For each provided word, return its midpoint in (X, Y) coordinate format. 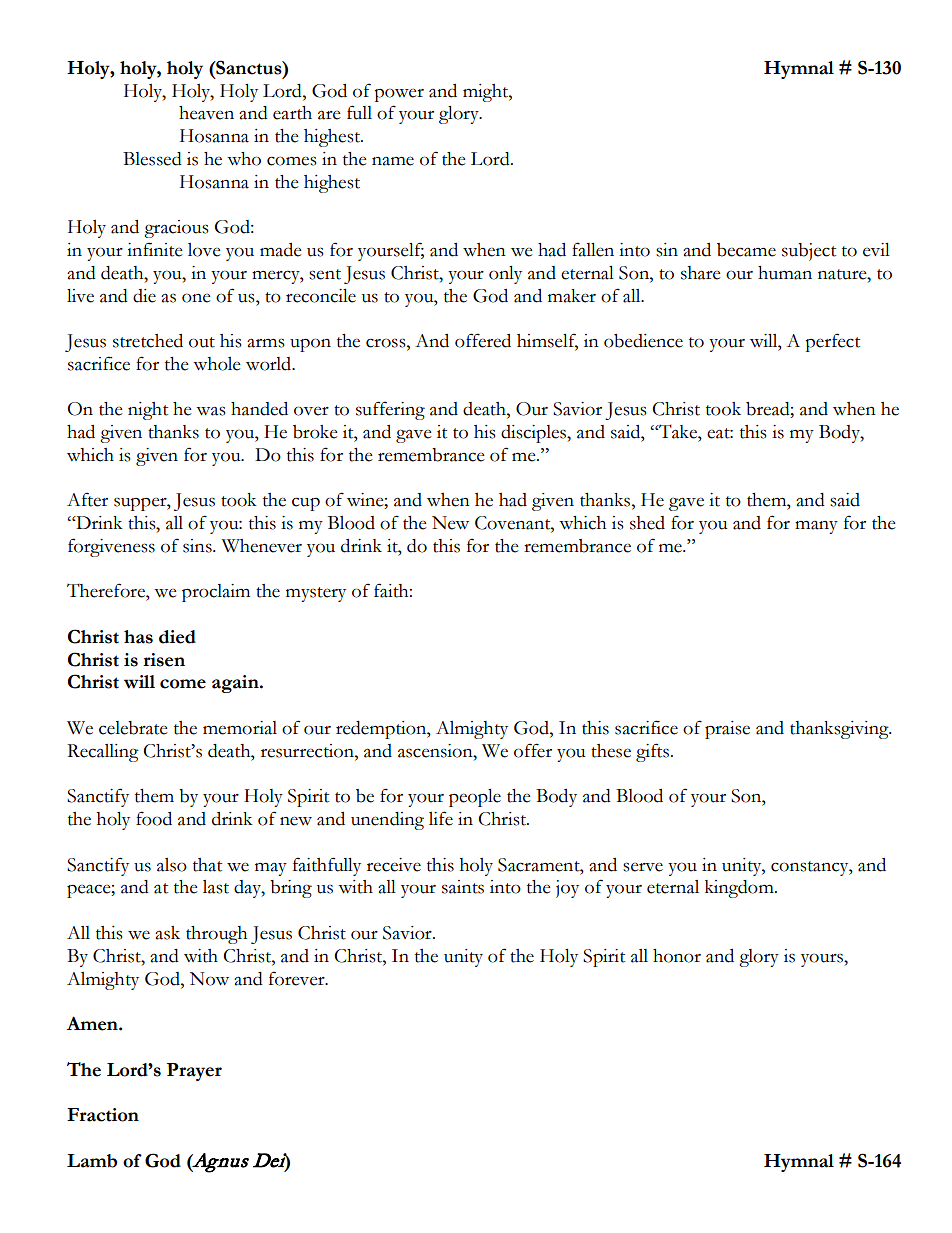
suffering (390, 410)
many (816, 527)
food (154, 818)
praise (727, 730)
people (475, 798)
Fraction (103, 1115)
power (399, 95)
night (148, 411)
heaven (206, 113)
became (746, 250)
